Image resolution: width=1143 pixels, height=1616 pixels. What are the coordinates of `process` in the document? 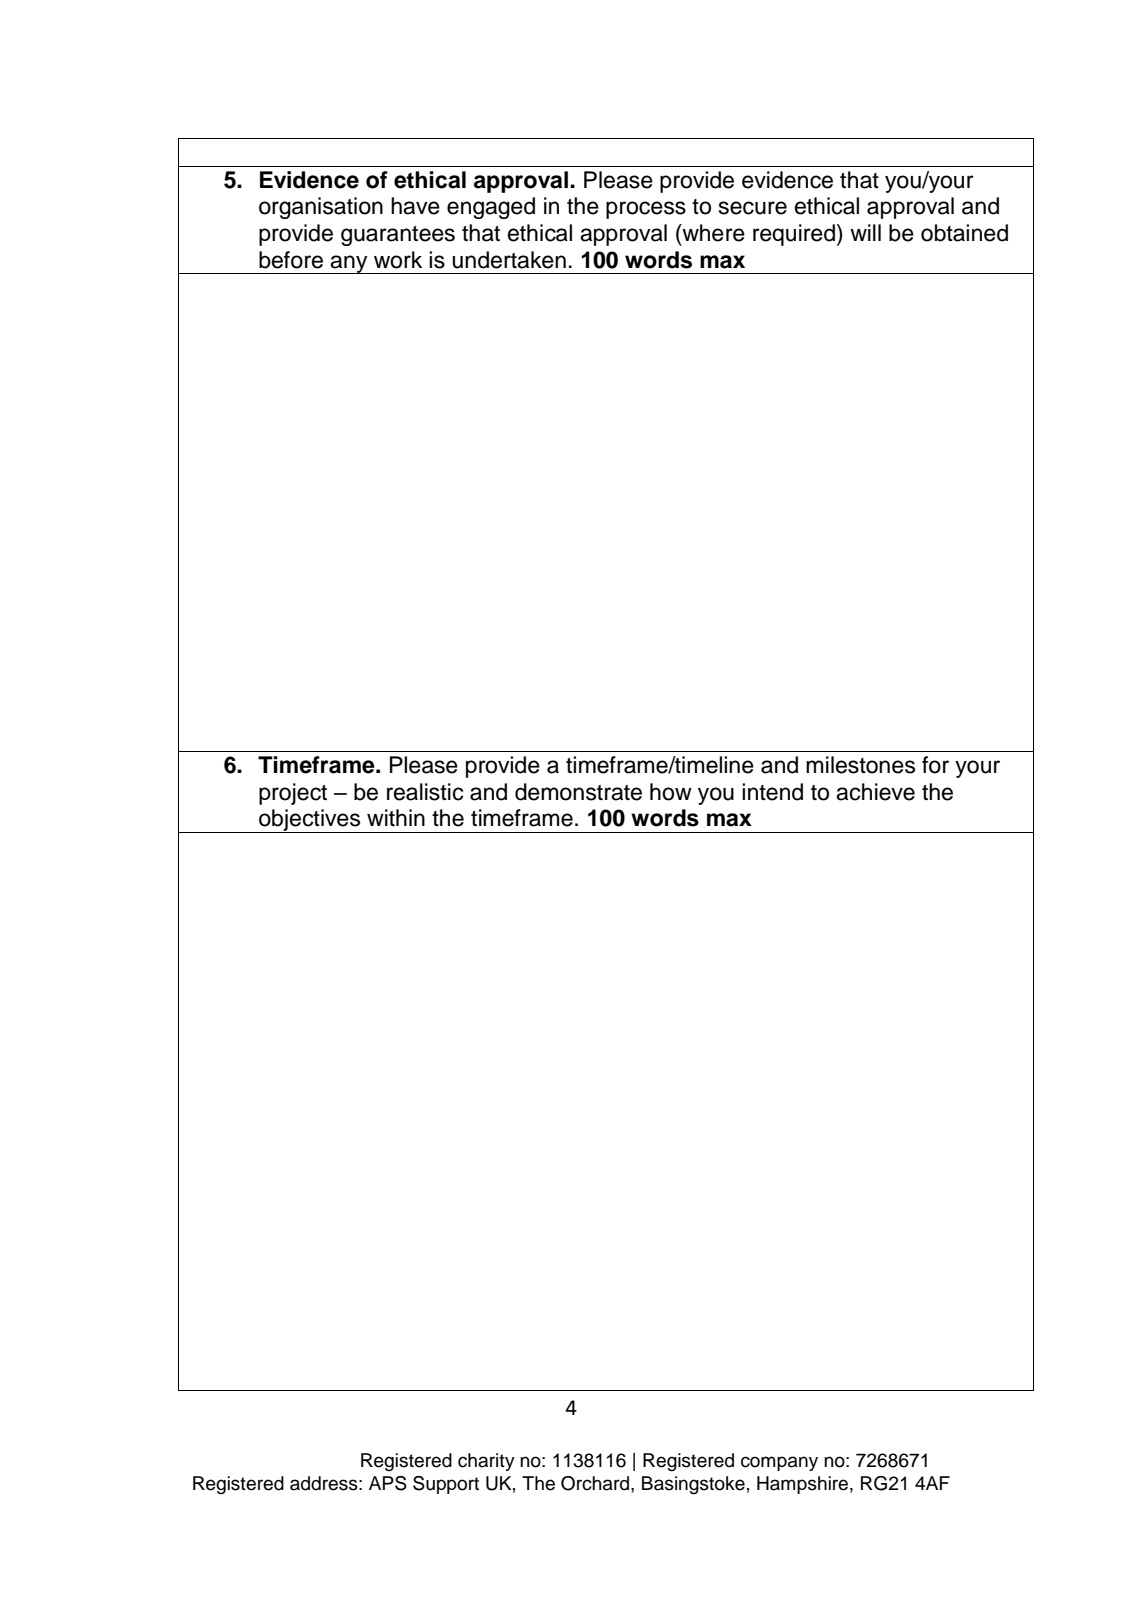 It's located at (646, 210).
